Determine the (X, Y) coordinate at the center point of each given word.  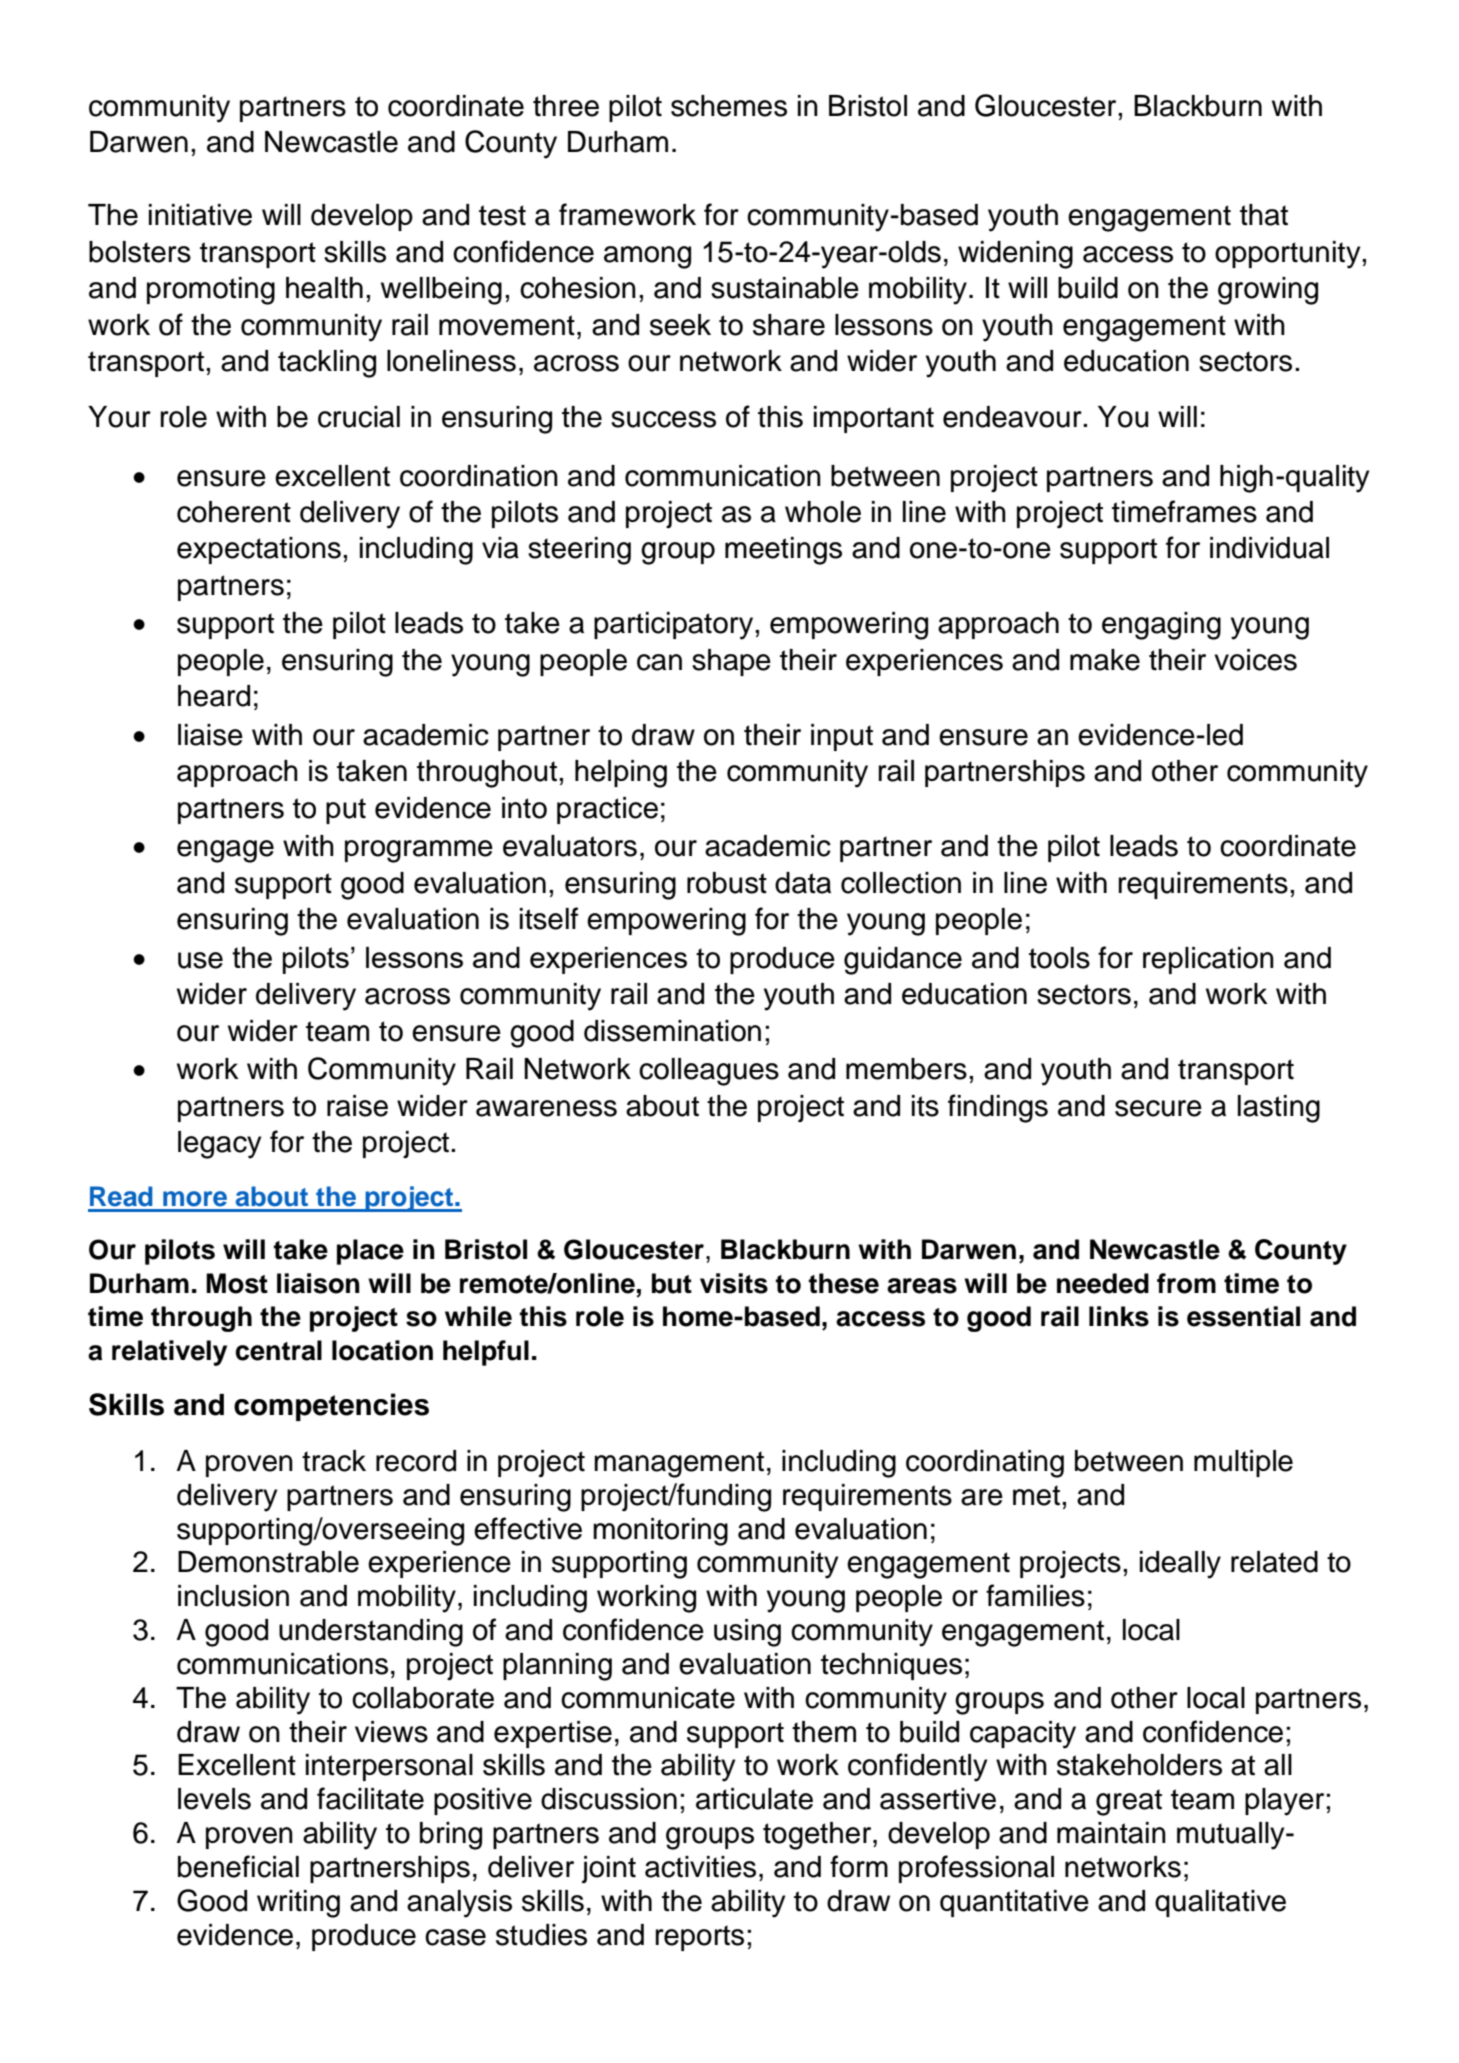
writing (298, 1904)
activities (700, 1867)
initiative (200, 215)
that (1264, 215)
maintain (1111, 1833)
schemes (729, 106)
